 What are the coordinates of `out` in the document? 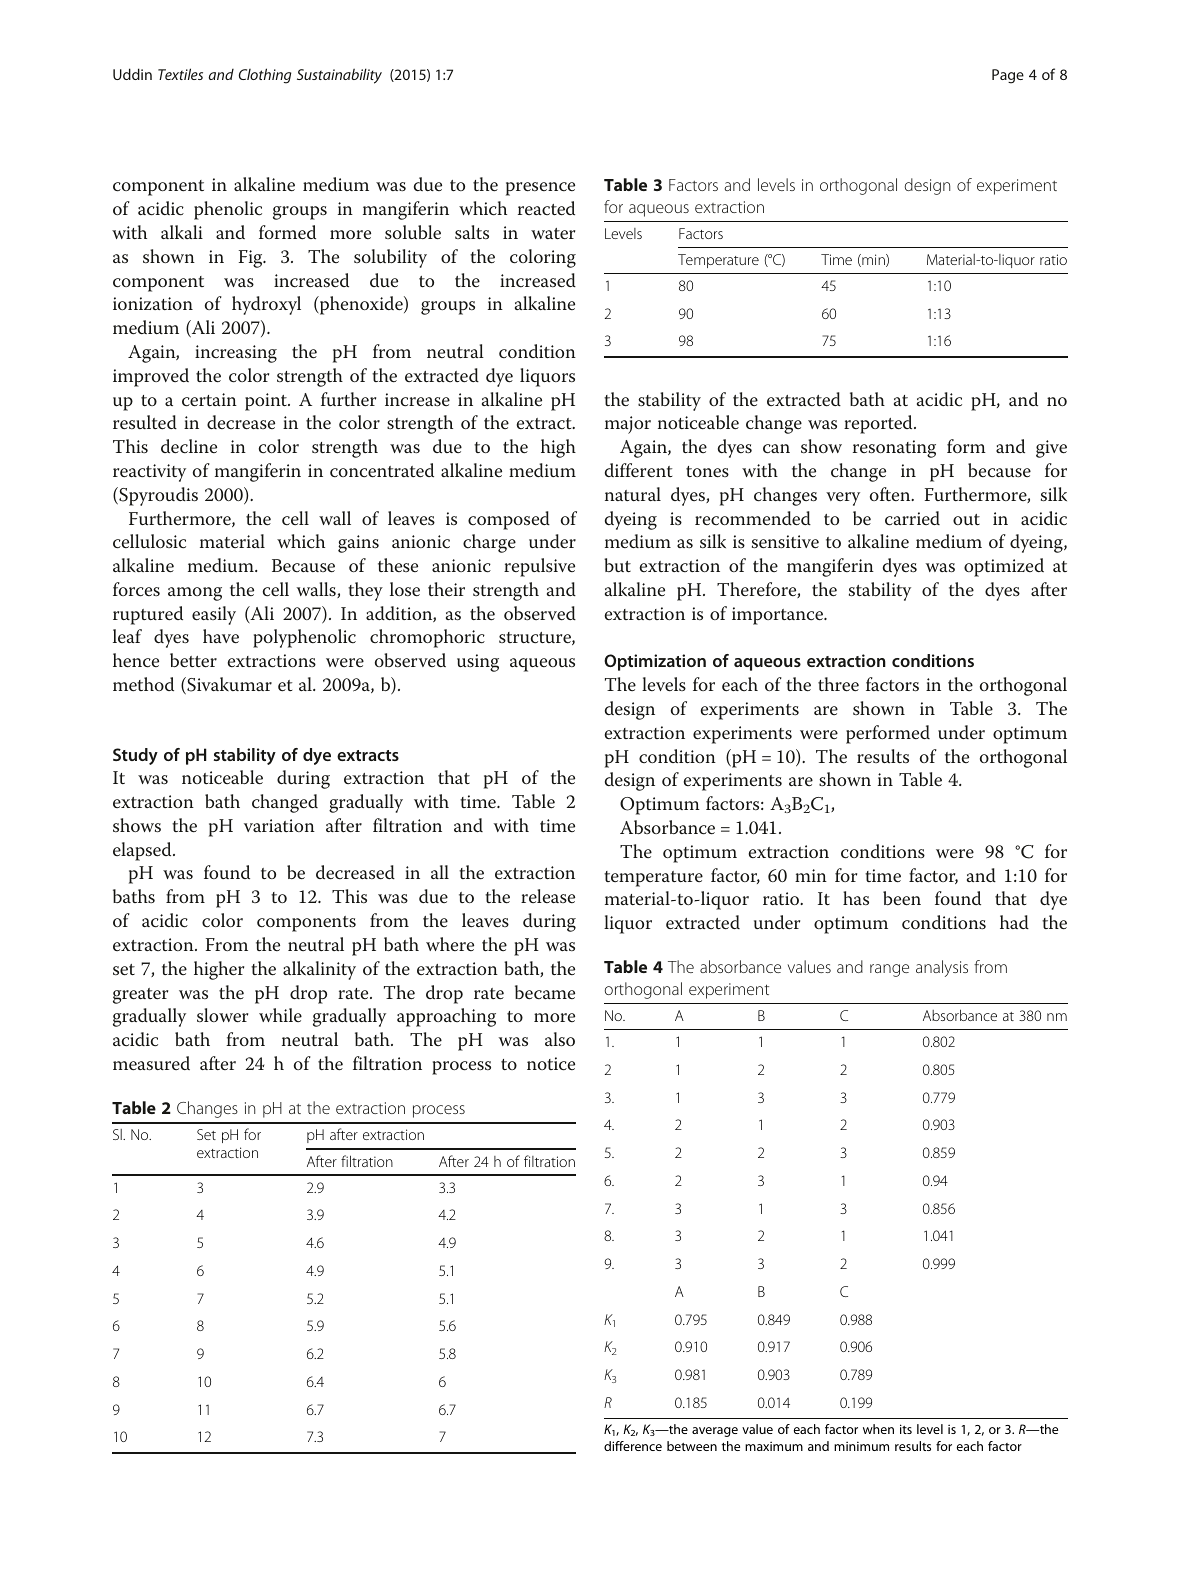 It's located at (966, 519).
